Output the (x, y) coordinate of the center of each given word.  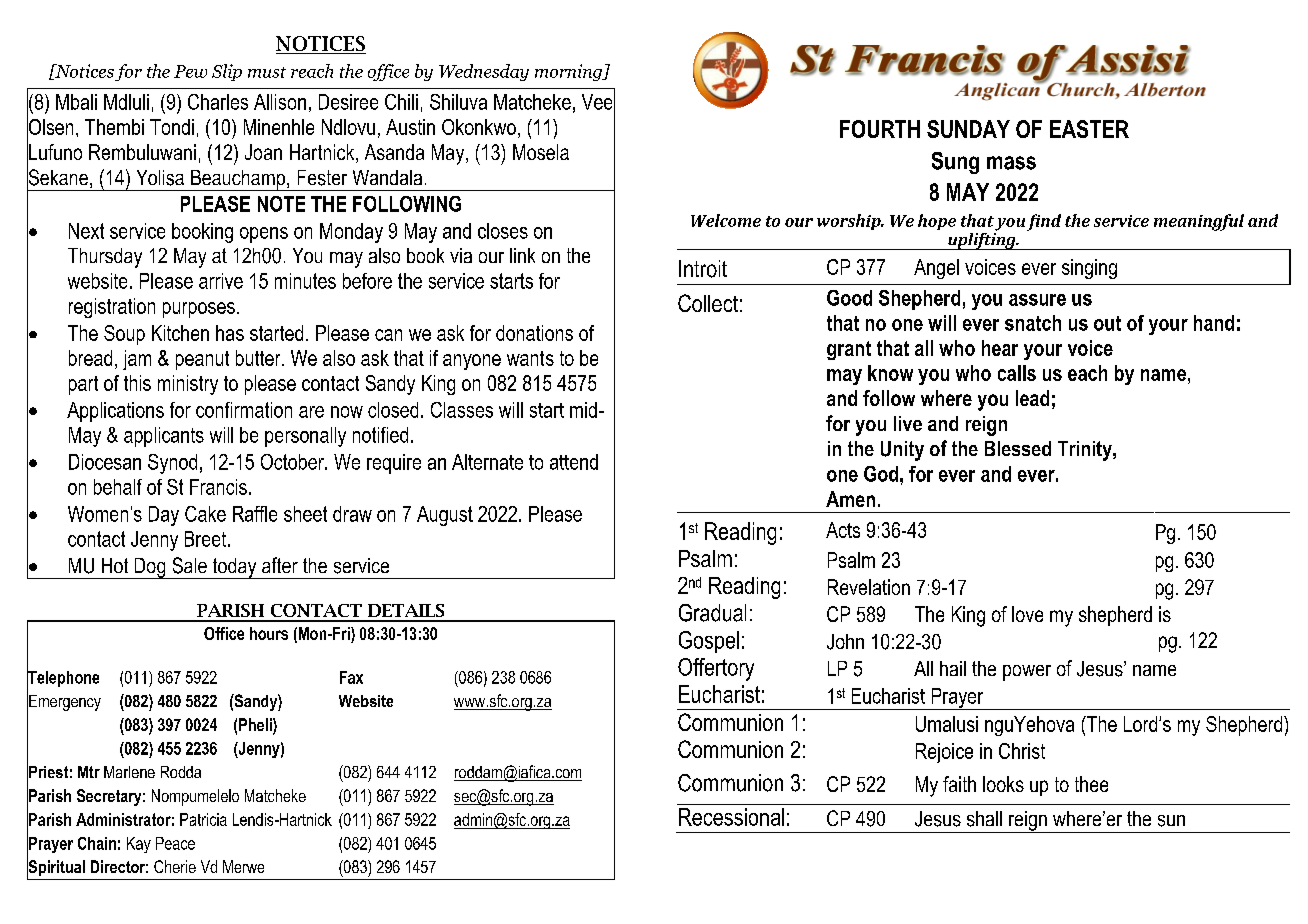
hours (269, 633)
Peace (175, 843)
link (522, 255)
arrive (221, 281)
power (1027, 673)
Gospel (709, 642)
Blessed (1018, 448)
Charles (218, 102)
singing (1089, 269)
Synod (172, 464)
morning (569, 72)
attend (574, 462)
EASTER (1089, 129)
